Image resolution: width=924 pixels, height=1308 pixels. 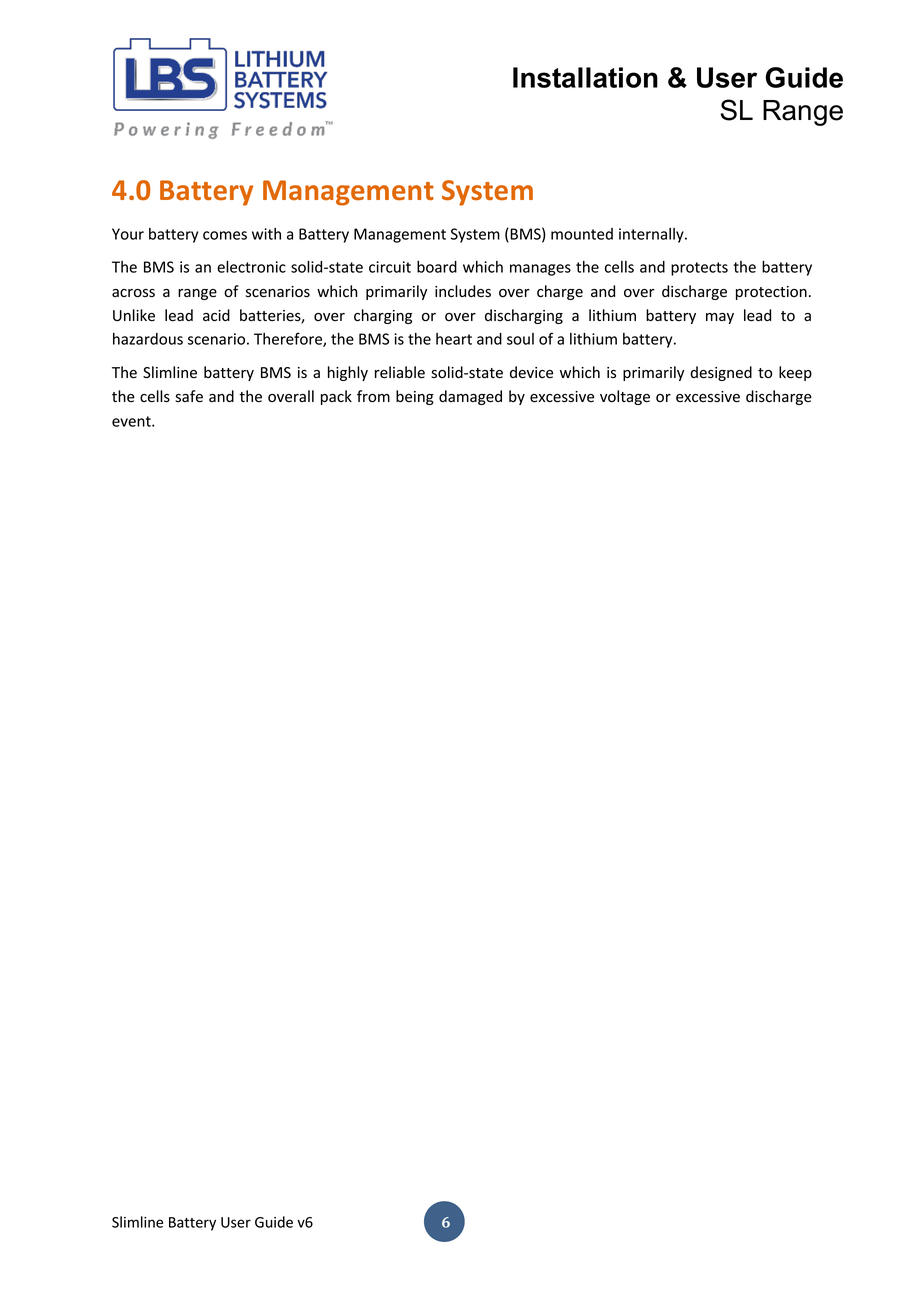 I want to click on protection, so click(x=771, y=293).
